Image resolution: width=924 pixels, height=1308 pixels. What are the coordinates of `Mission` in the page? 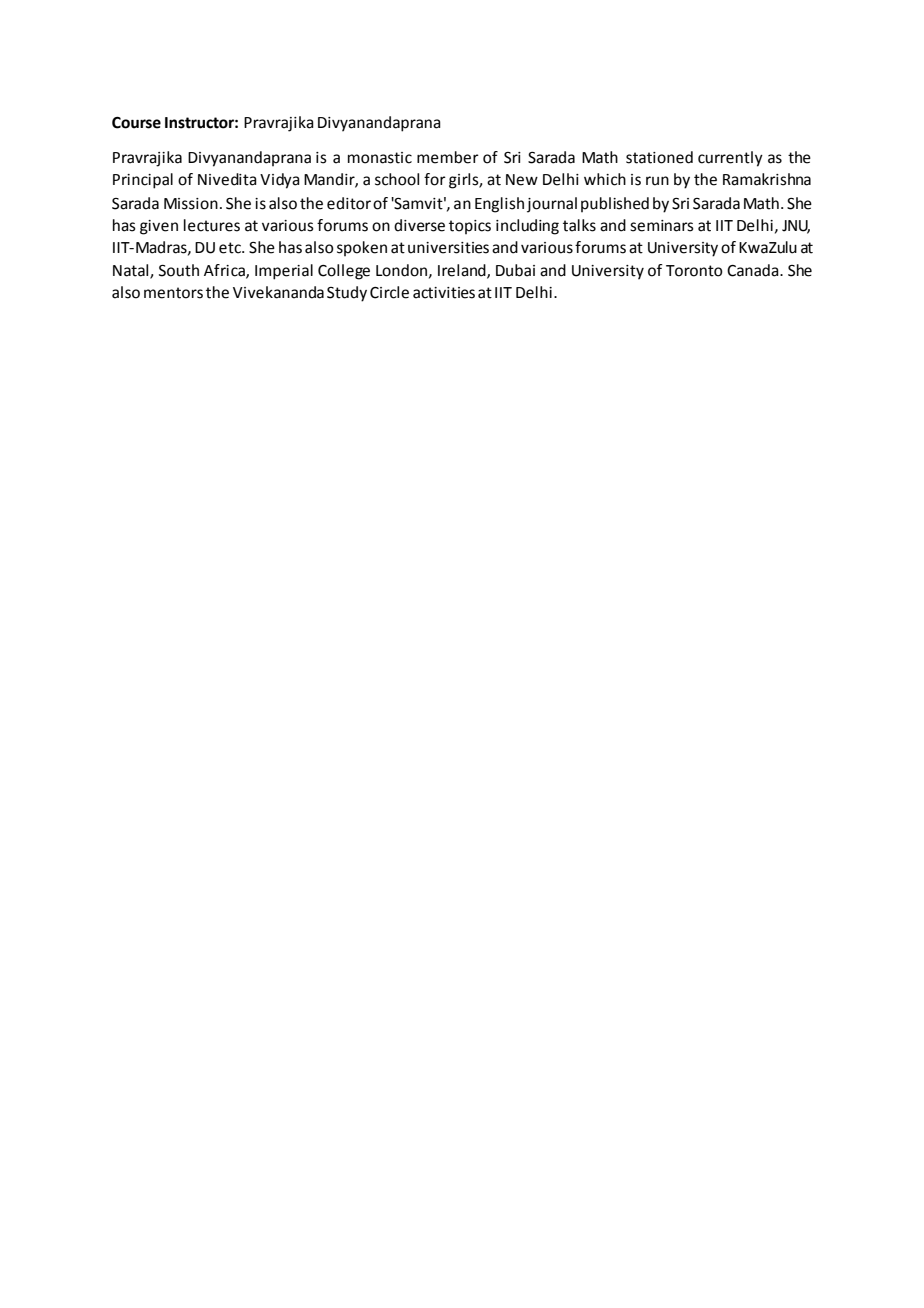 It's located at (191, 204).
